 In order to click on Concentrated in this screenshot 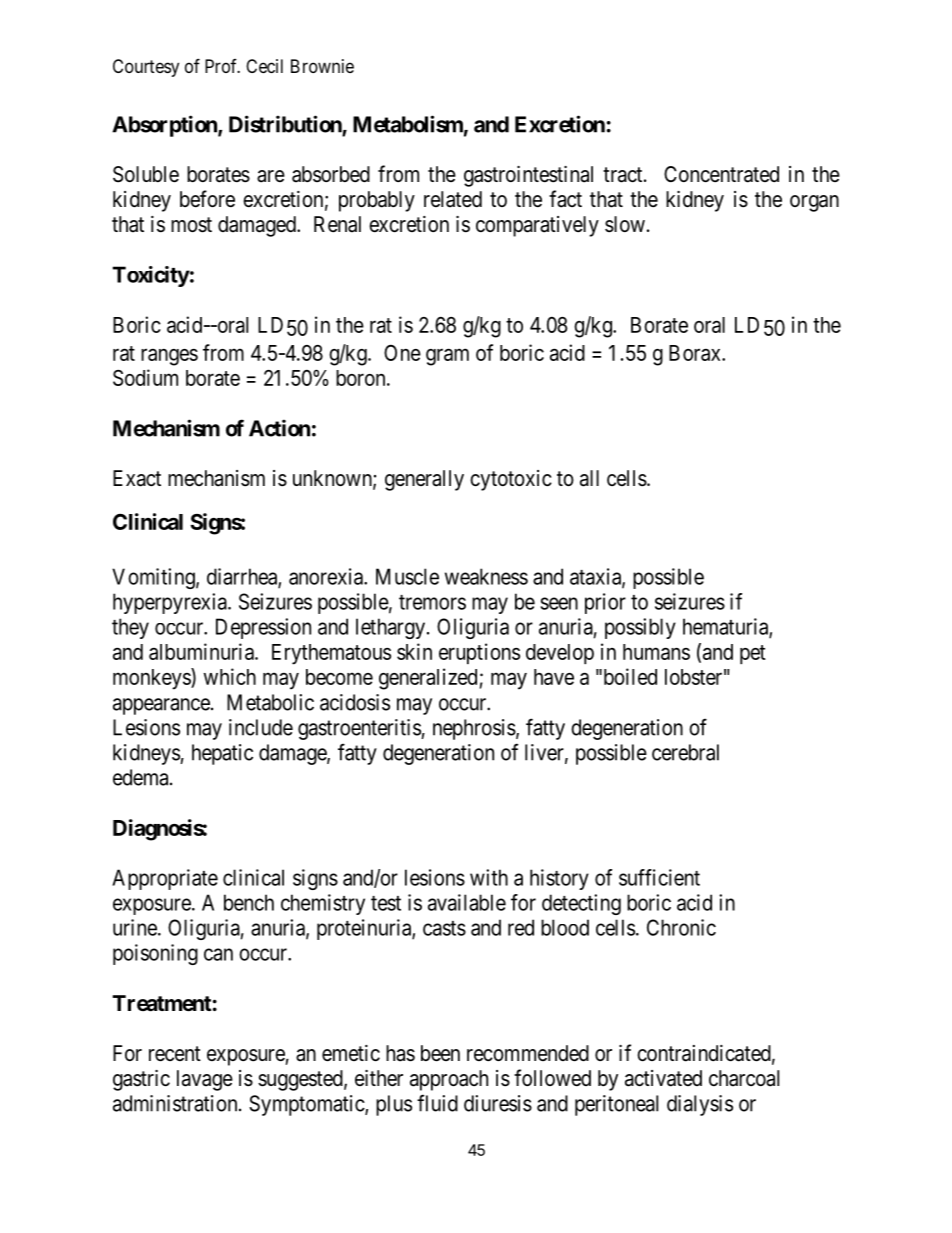, I will do `click(721, 174)`.
